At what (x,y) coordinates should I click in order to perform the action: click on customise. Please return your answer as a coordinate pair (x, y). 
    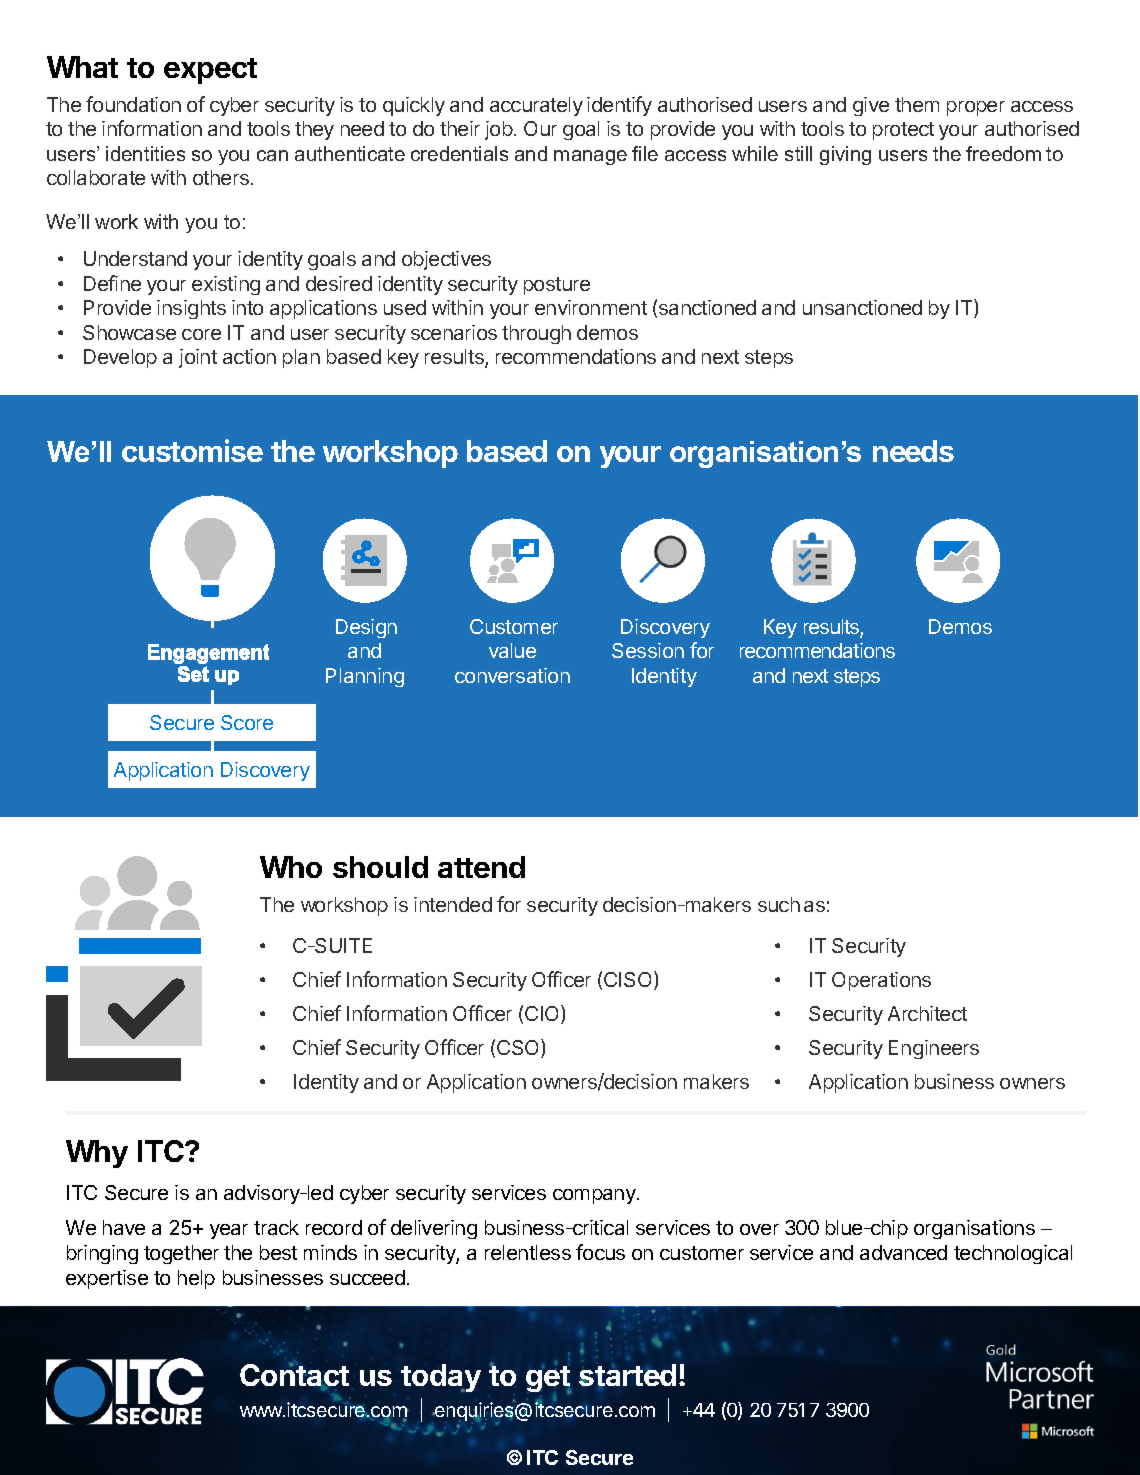
    Looking at the image, I should click on (192, 450).
